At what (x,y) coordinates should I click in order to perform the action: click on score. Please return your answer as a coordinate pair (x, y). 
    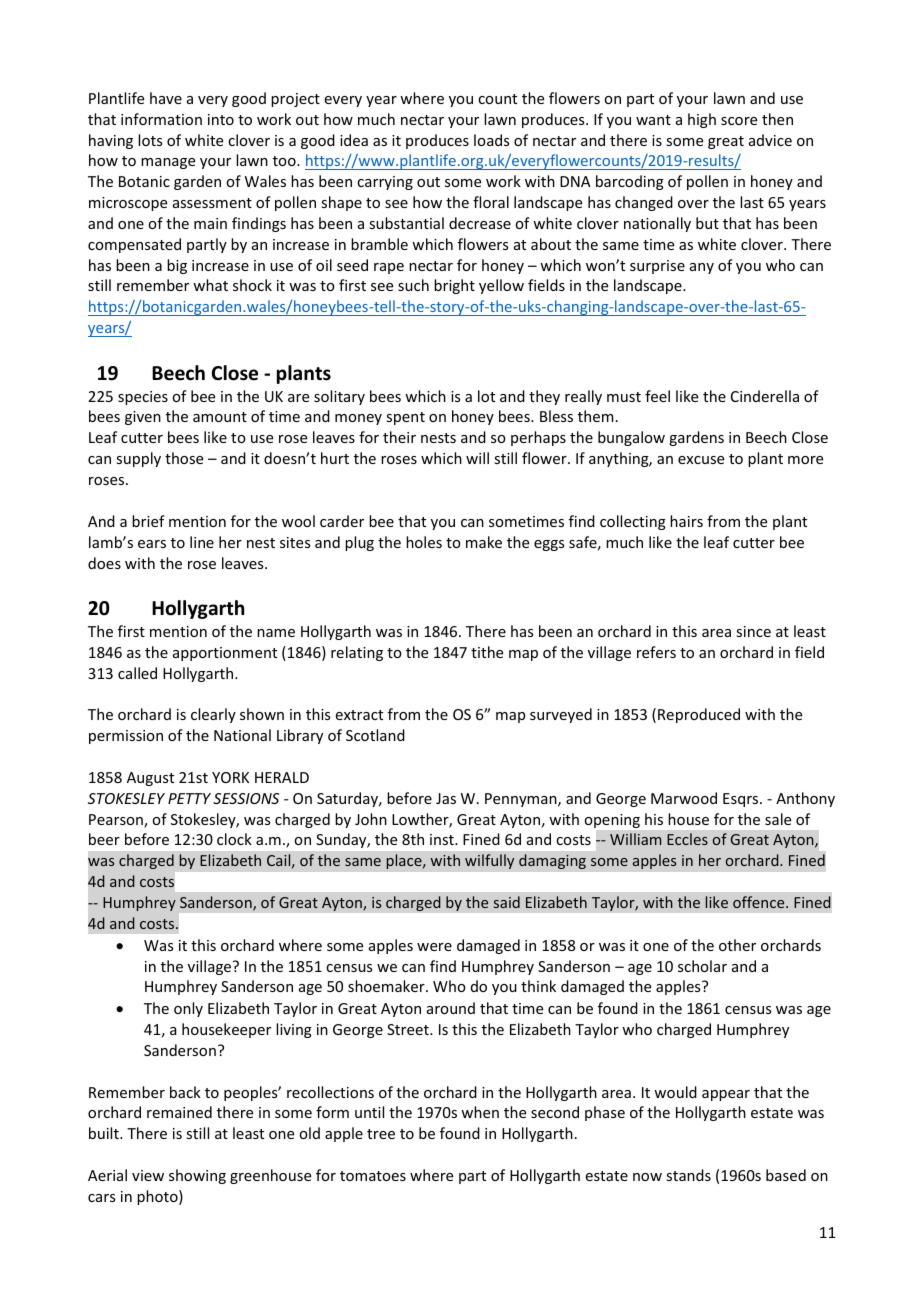
    Looking at the image, I should click on (739, 121).
